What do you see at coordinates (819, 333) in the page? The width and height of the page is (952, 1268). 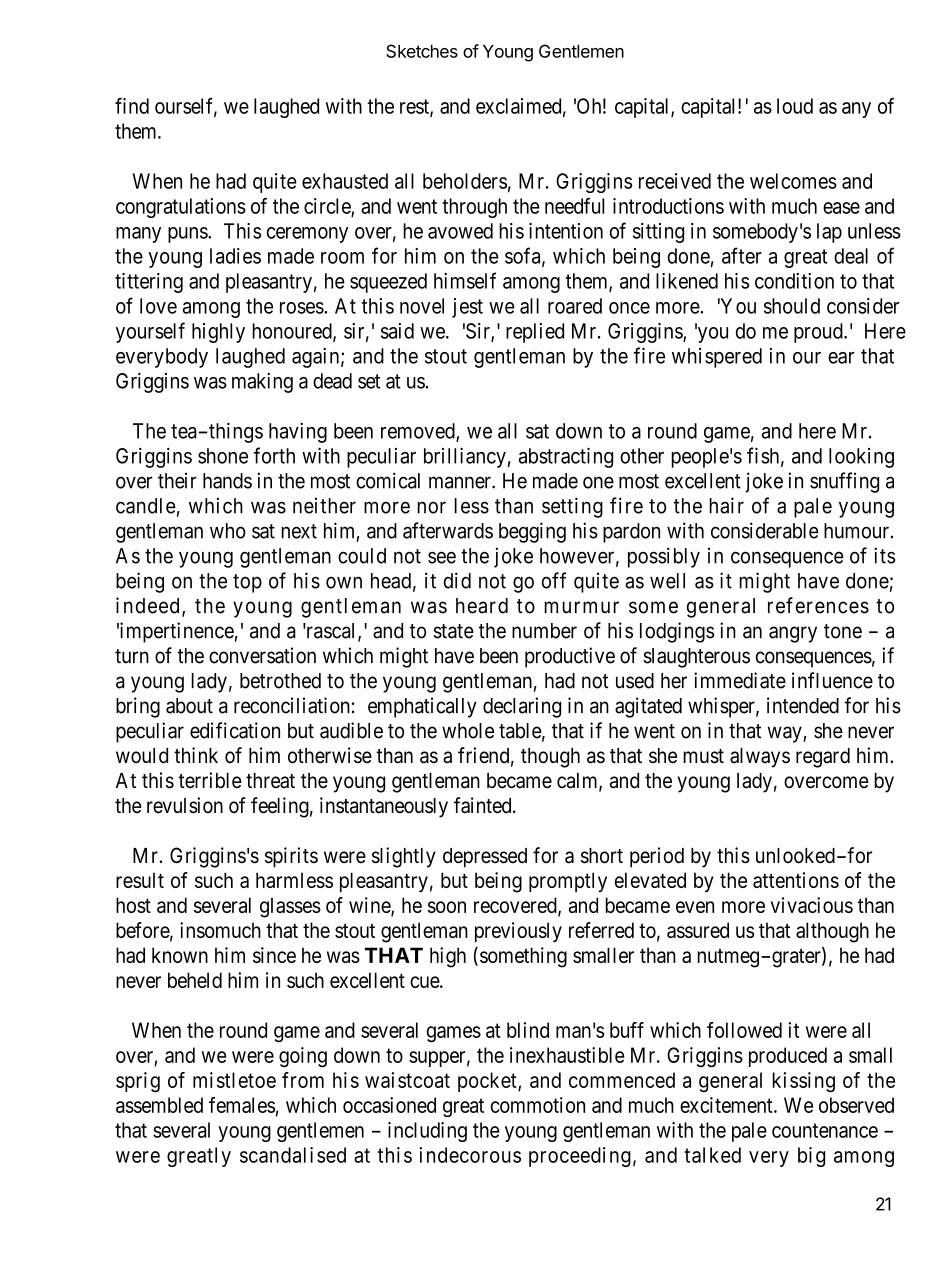 I see `proud` at bounding box center [819, 333].
